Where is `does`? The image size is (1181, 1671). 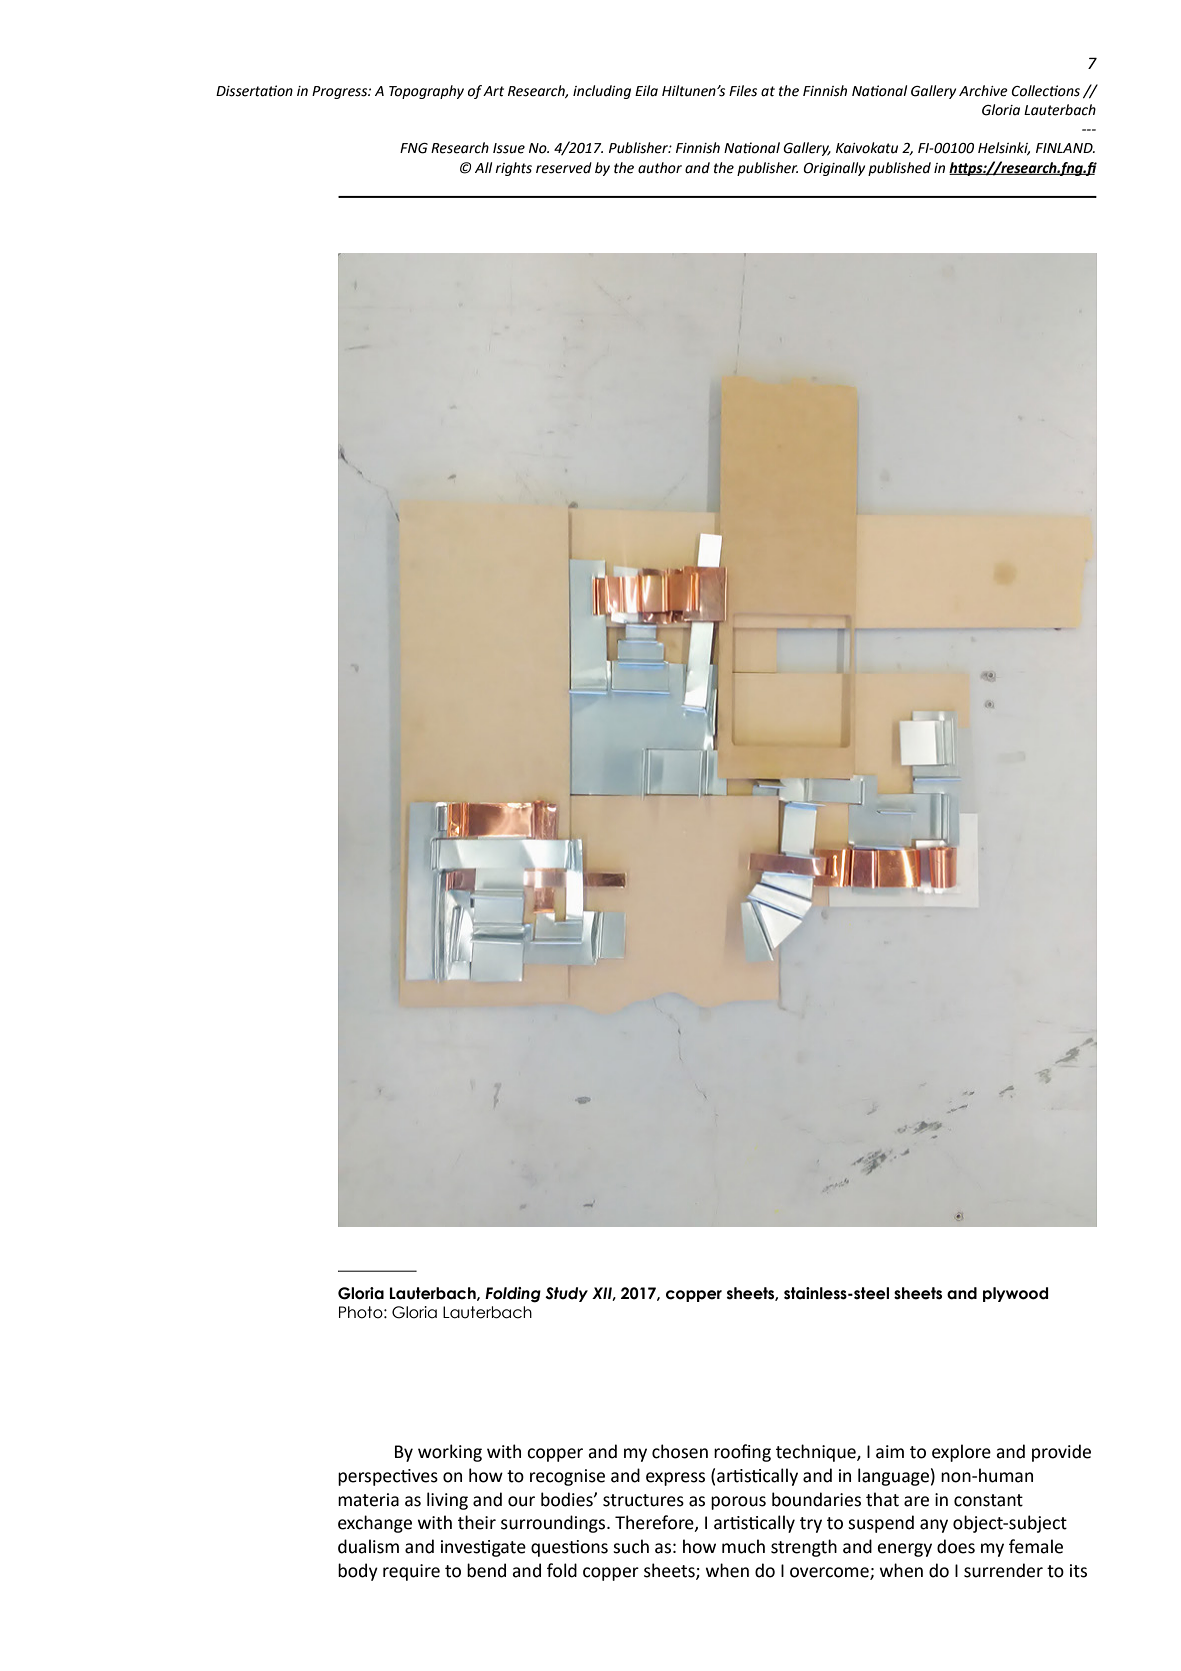 does is located at coordinates (956, 1546).
